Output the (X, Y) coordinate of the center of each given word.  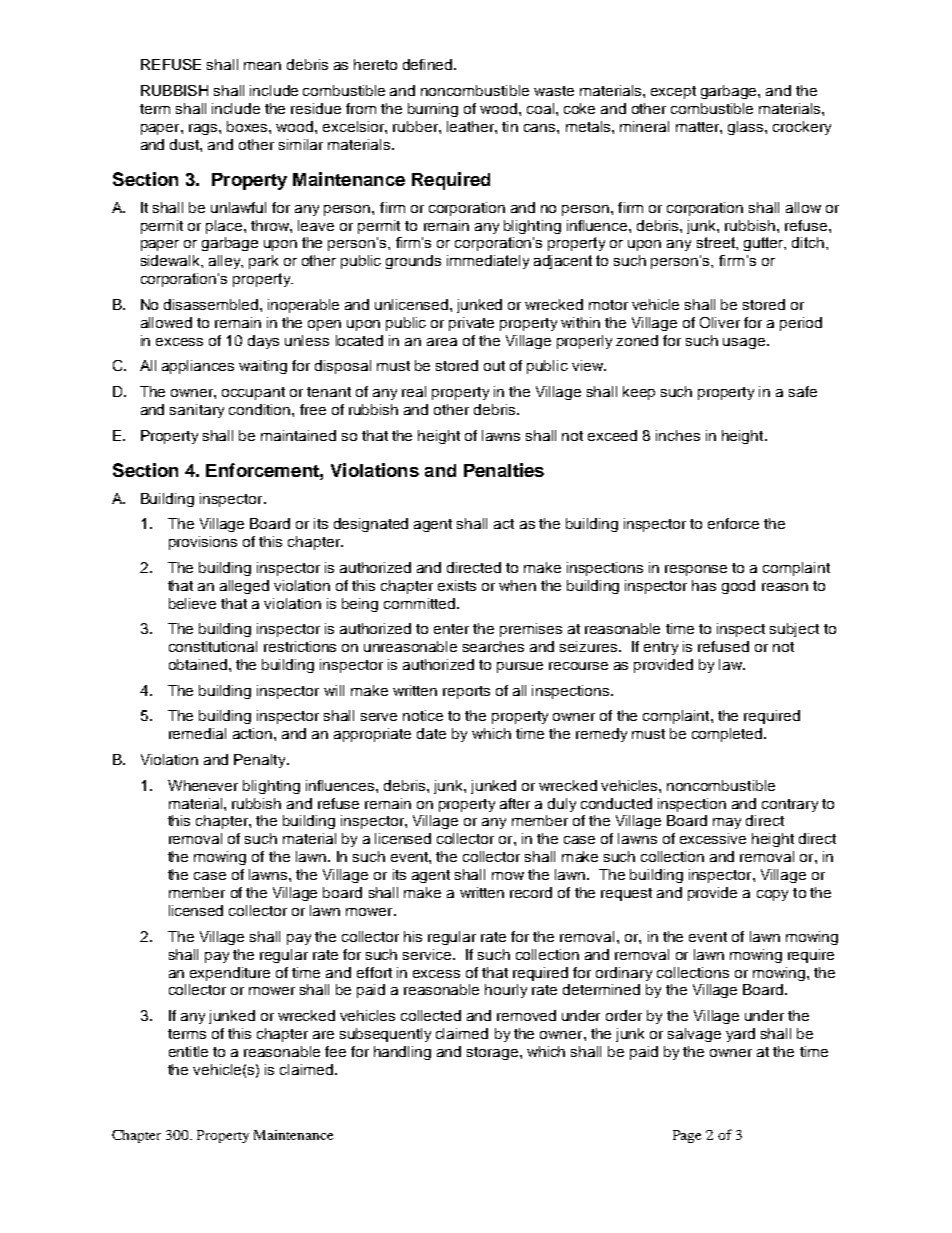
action (254, 733)
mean (262, 66)
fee (335, 1051)
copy (772, 895)
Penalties (504, 470)
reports (466, 692)
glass (747, 128)
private (471, 324)
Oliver (720, 322)
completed (728, 735)
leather (471, 126)
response (696, 570)
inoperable (303, 306)
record (531, 892)
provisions (203, 543)
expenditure (230, 974)
